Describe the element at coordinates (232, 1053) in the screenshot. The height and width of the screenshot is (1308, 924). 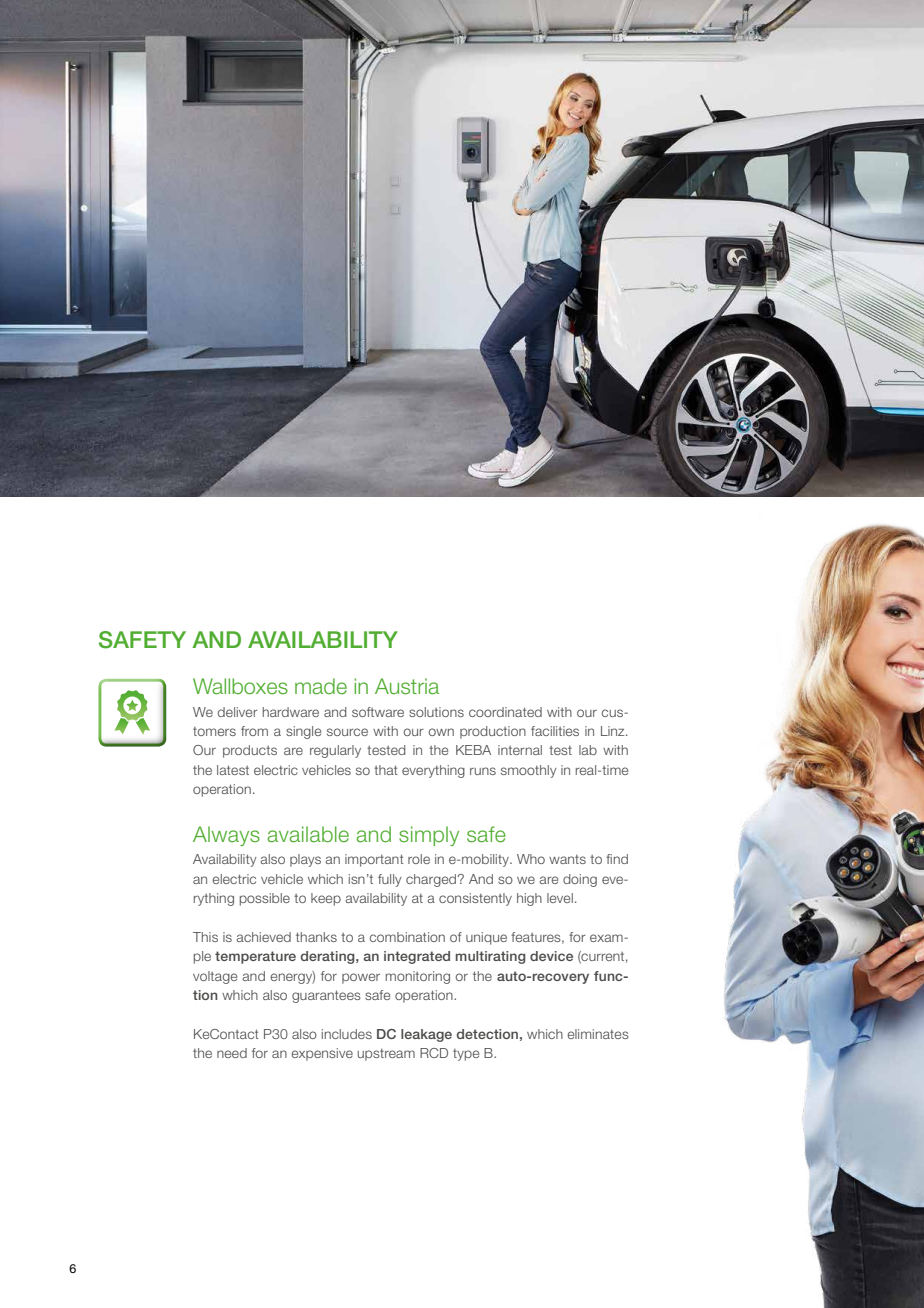
I see `need` at that location.
